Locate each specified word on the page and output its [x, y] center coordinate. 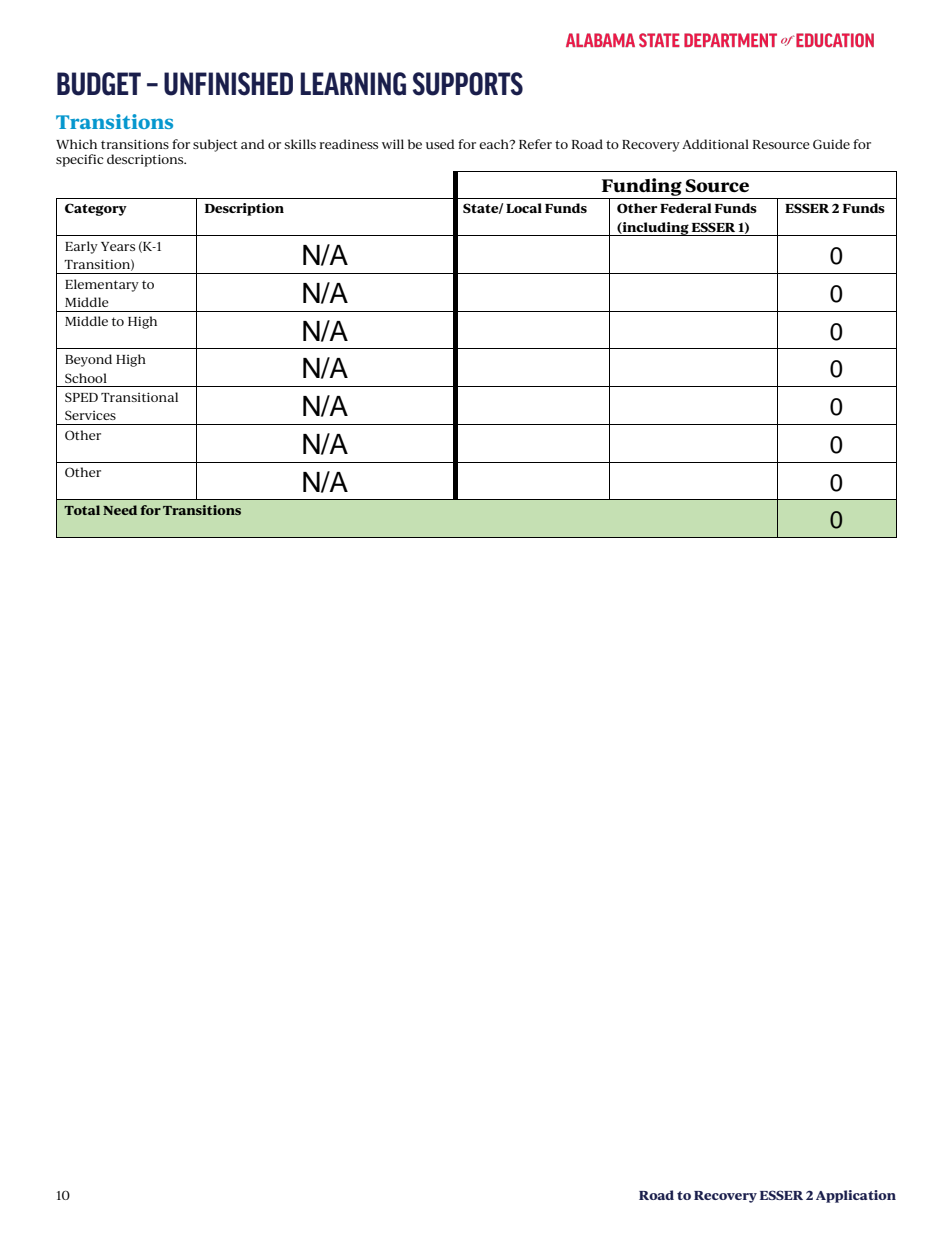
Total [82, 510]
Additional [715, 144]
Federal [686, 208]
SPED [81, 397]
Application [856, 1196]
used [440, 144]
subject [215, 145]
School [86, 378]
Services [90, 415]
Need [120, 510]
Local [524, 208]
